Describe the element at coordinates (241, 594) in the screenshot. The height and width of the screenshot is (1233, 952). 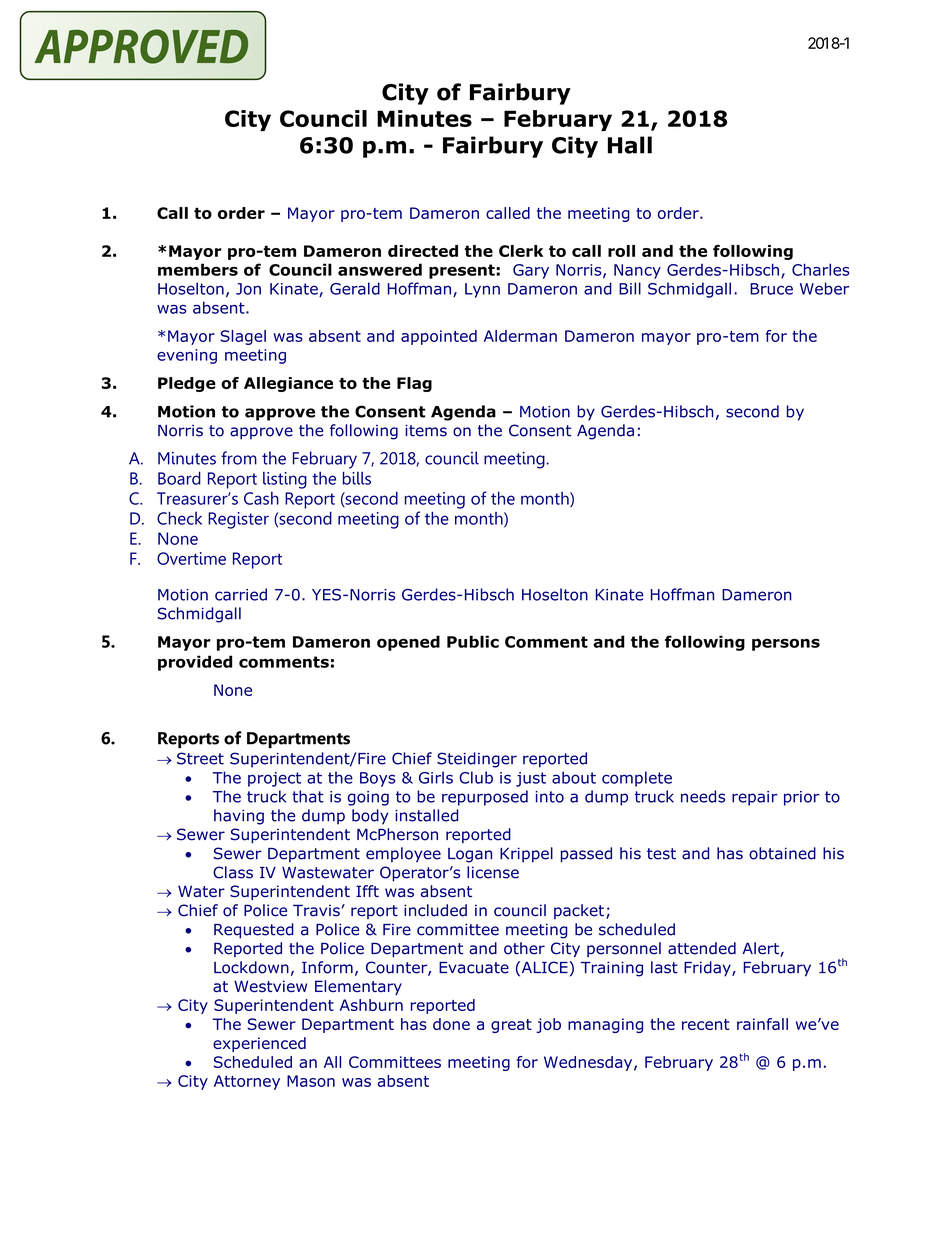
I see `carried` at that location.
